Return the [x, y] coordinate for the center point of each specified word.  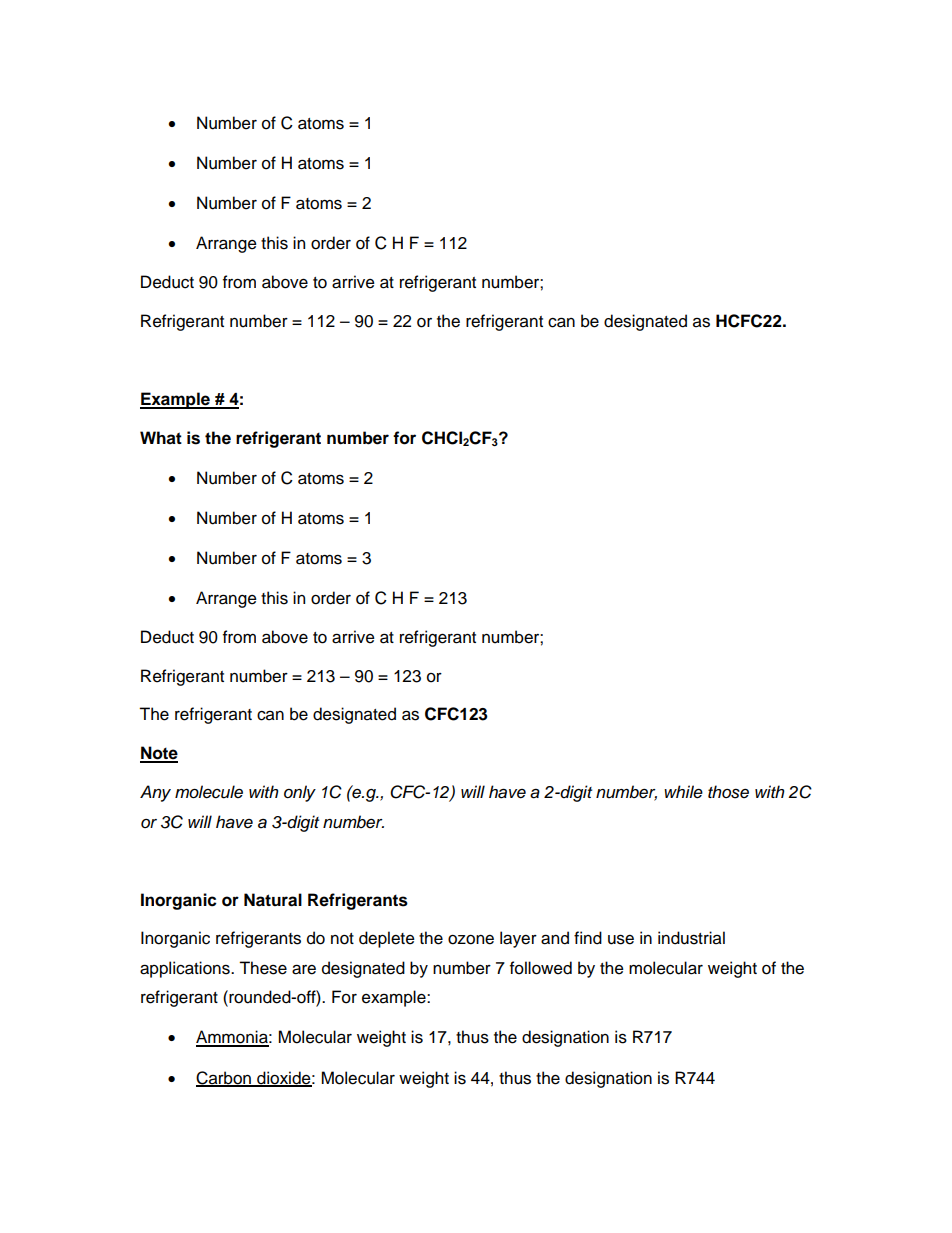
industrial [691, 938]
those [728, 792]
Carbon [224, 1078]
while [683, 792]
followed [541, 968]
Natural [273, 900]
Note [159, 754]
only [300, 793]
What [161, 438]
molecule [209, 792]
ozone [471, 940]
